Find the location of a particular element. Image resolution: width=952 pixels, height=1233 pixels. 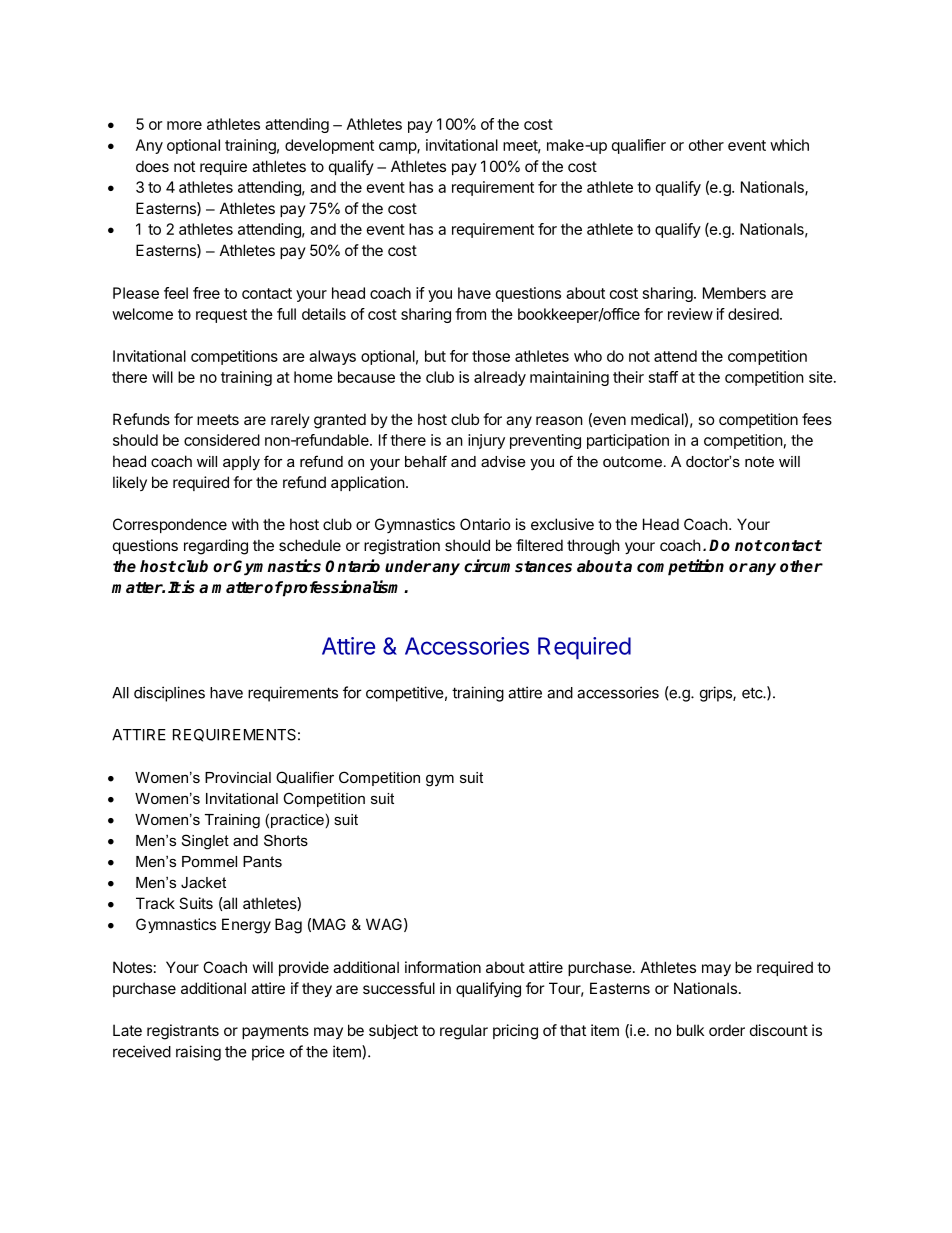

Provincial is located at coordinates (238, 777).
